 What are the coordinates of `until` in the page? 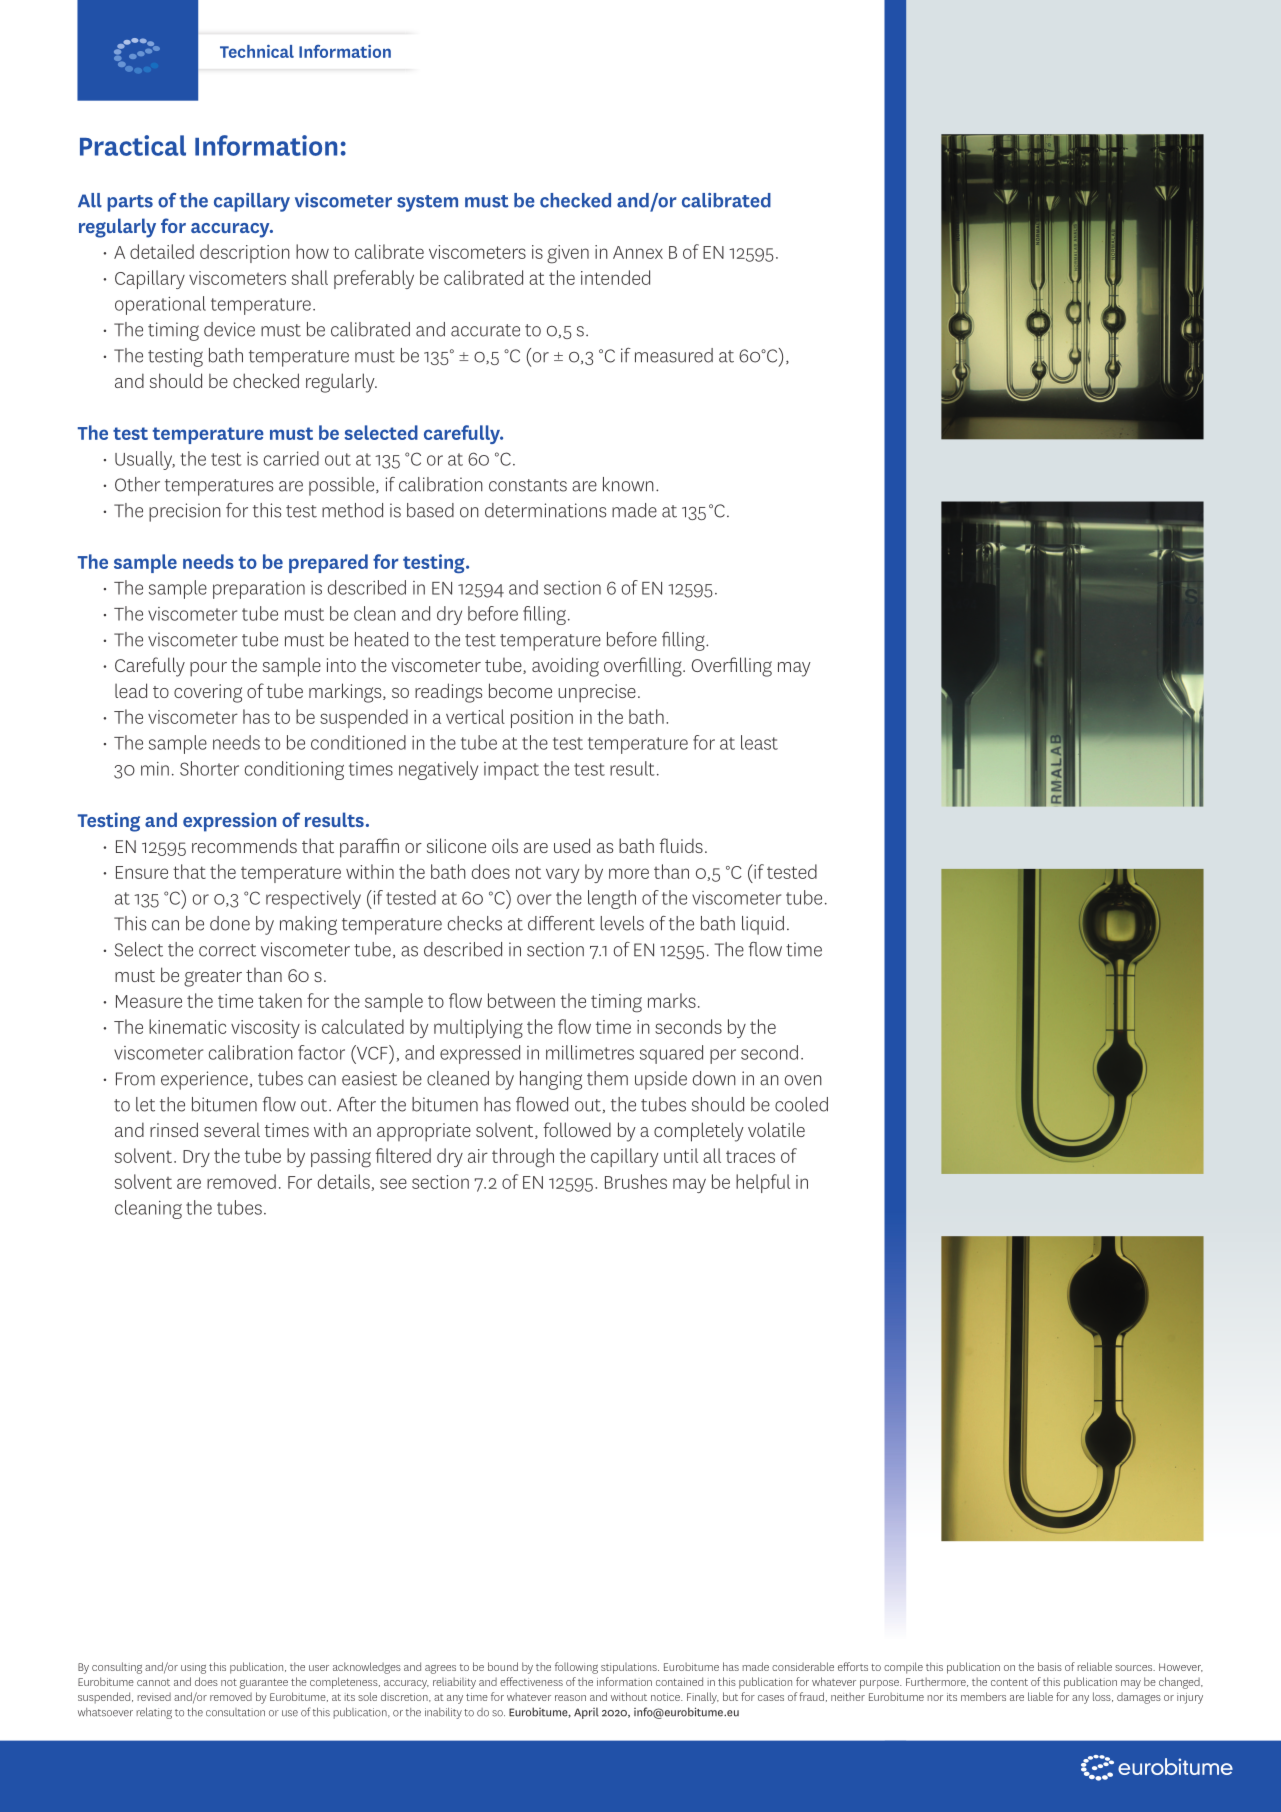 It's located at (681, 1155).
